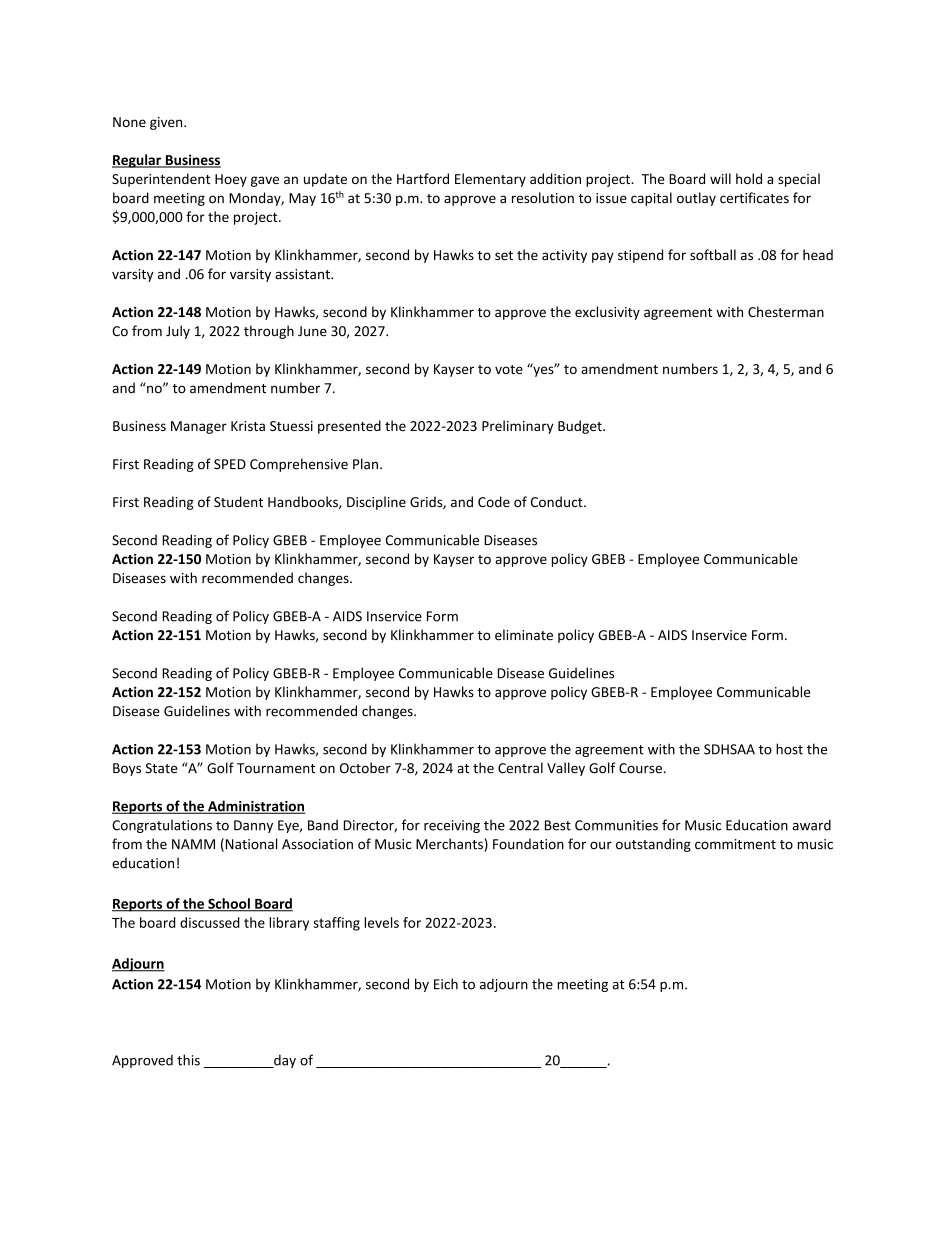 This screenshot has height=1233, width=952. Describe the element at coordinates (490, 180) in the screenshot. I see `Elementary` at that location.
